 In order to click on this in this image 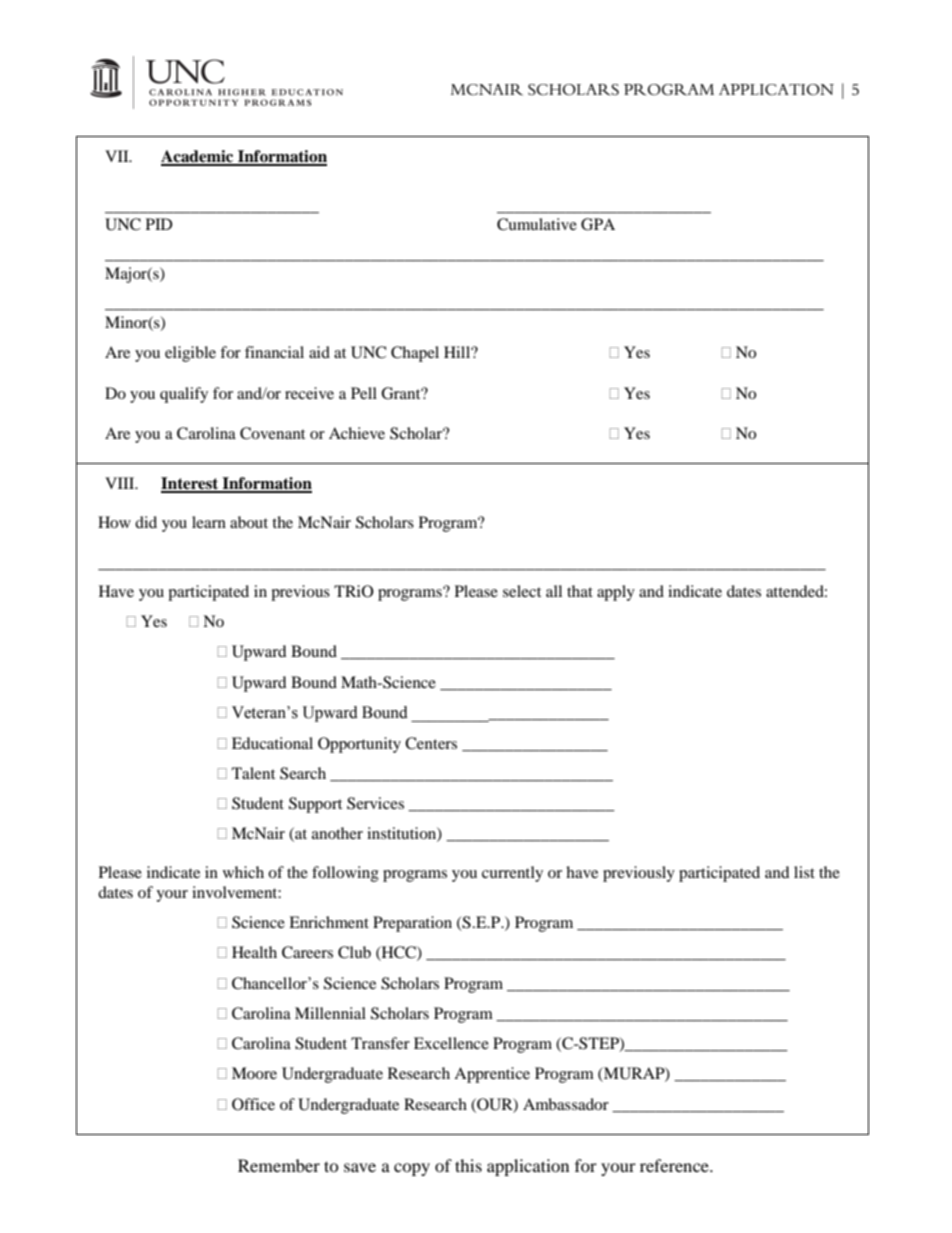, I will do `click(468, 1165)`.
